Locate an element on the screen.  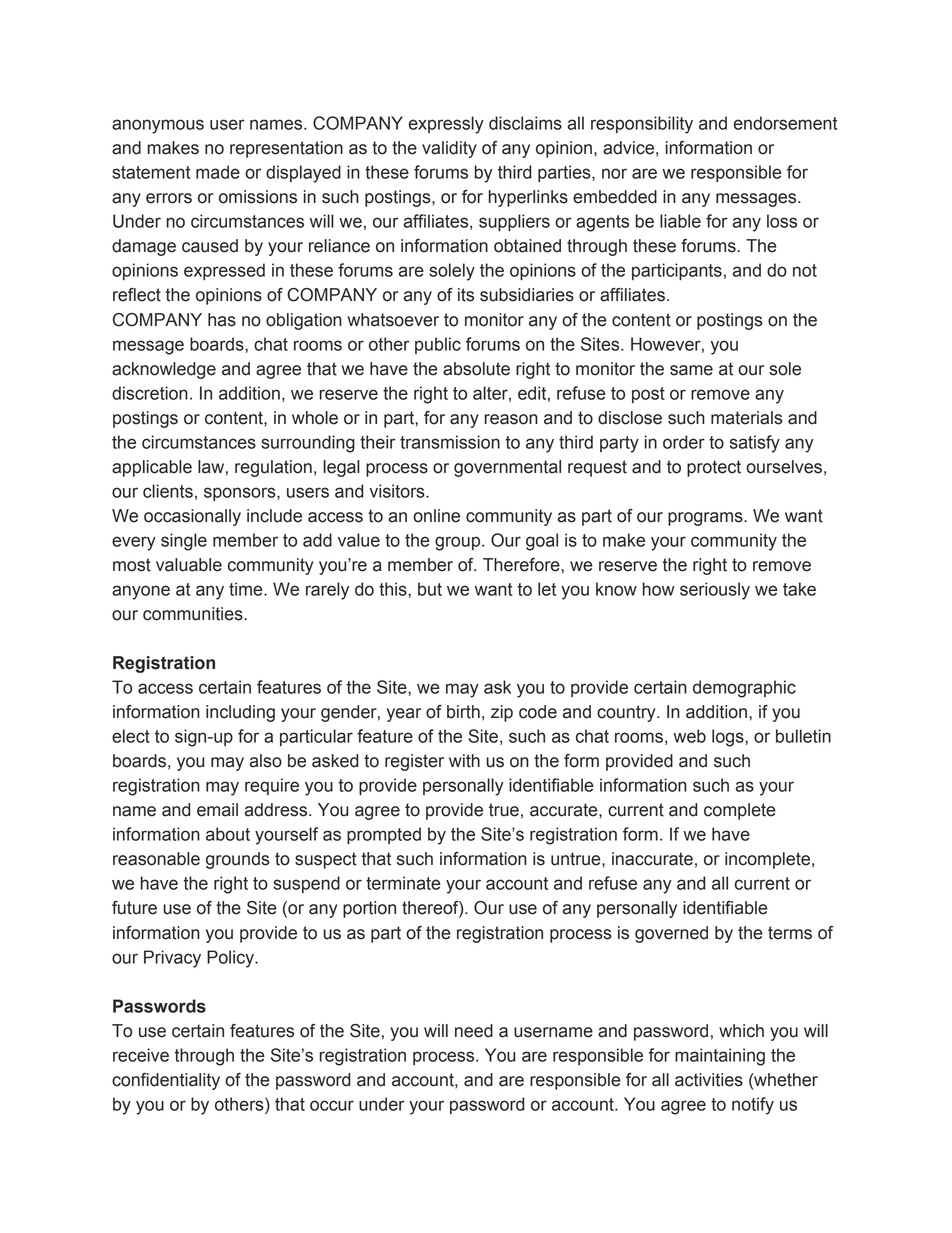
made is located at coordinates (218, 172).
